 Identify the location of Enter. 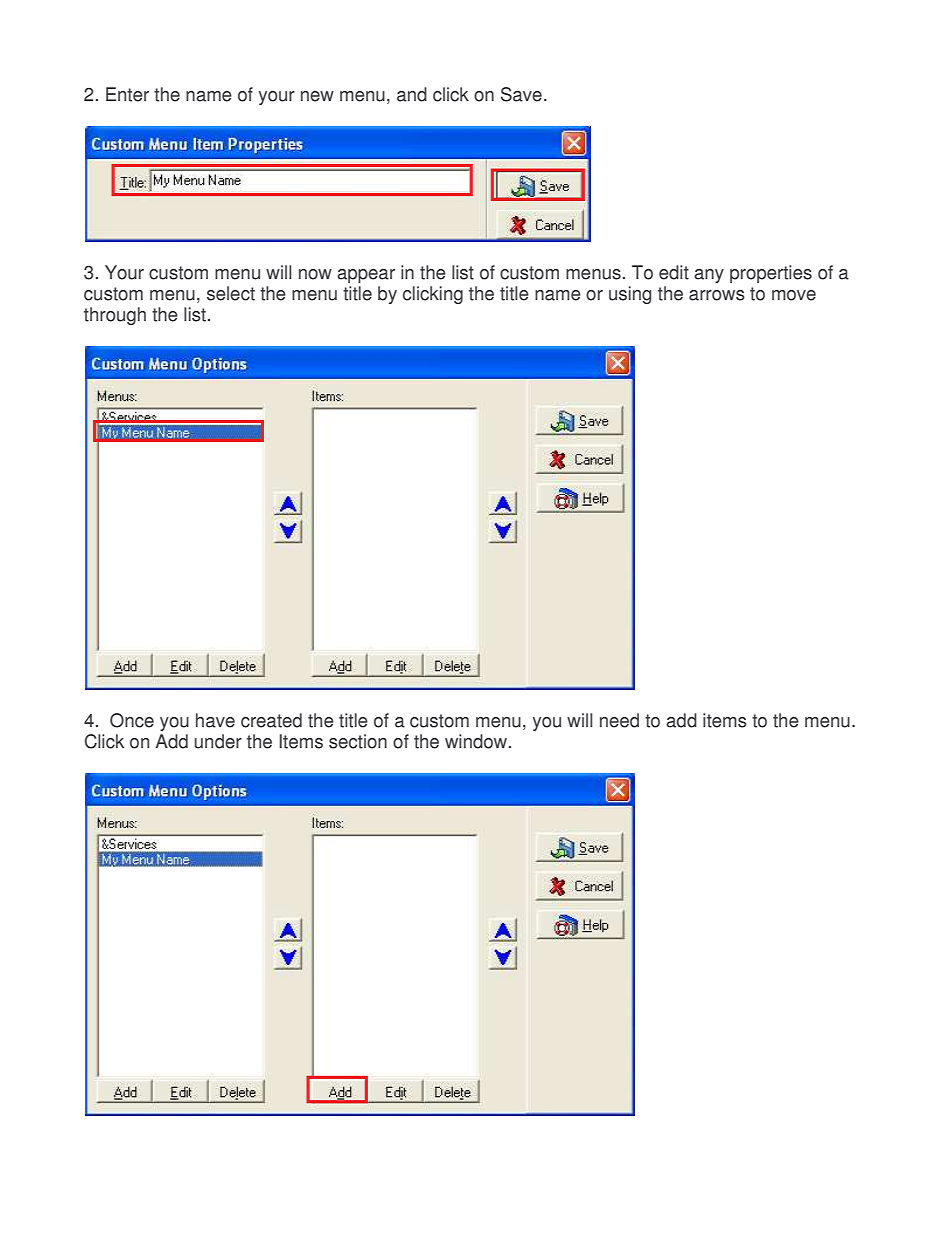
(127, 94).
